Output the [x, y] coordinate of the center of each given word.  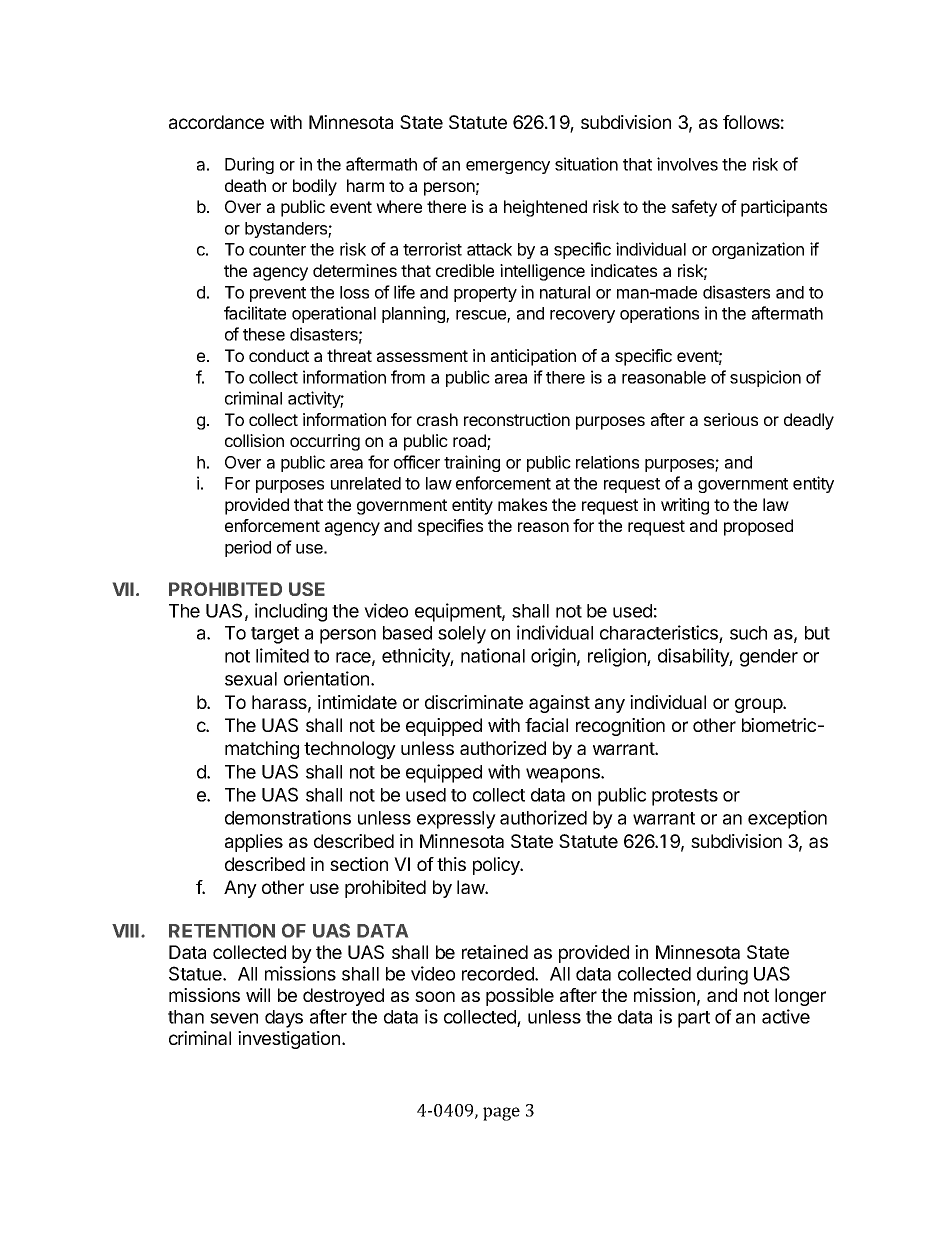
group [759, 705]
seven [234, 1018]
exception [787, 819]
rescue [482, 316]
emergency [508, 167]
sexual [251, 679]
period [248, 548]
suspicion [765, 378]
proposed [758, 527]
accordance [216, 122]
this [451, 864]
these [264, 334]
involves [687, 164]
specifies [450, 527]
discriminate [474, 702]
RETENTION [222, 930]
